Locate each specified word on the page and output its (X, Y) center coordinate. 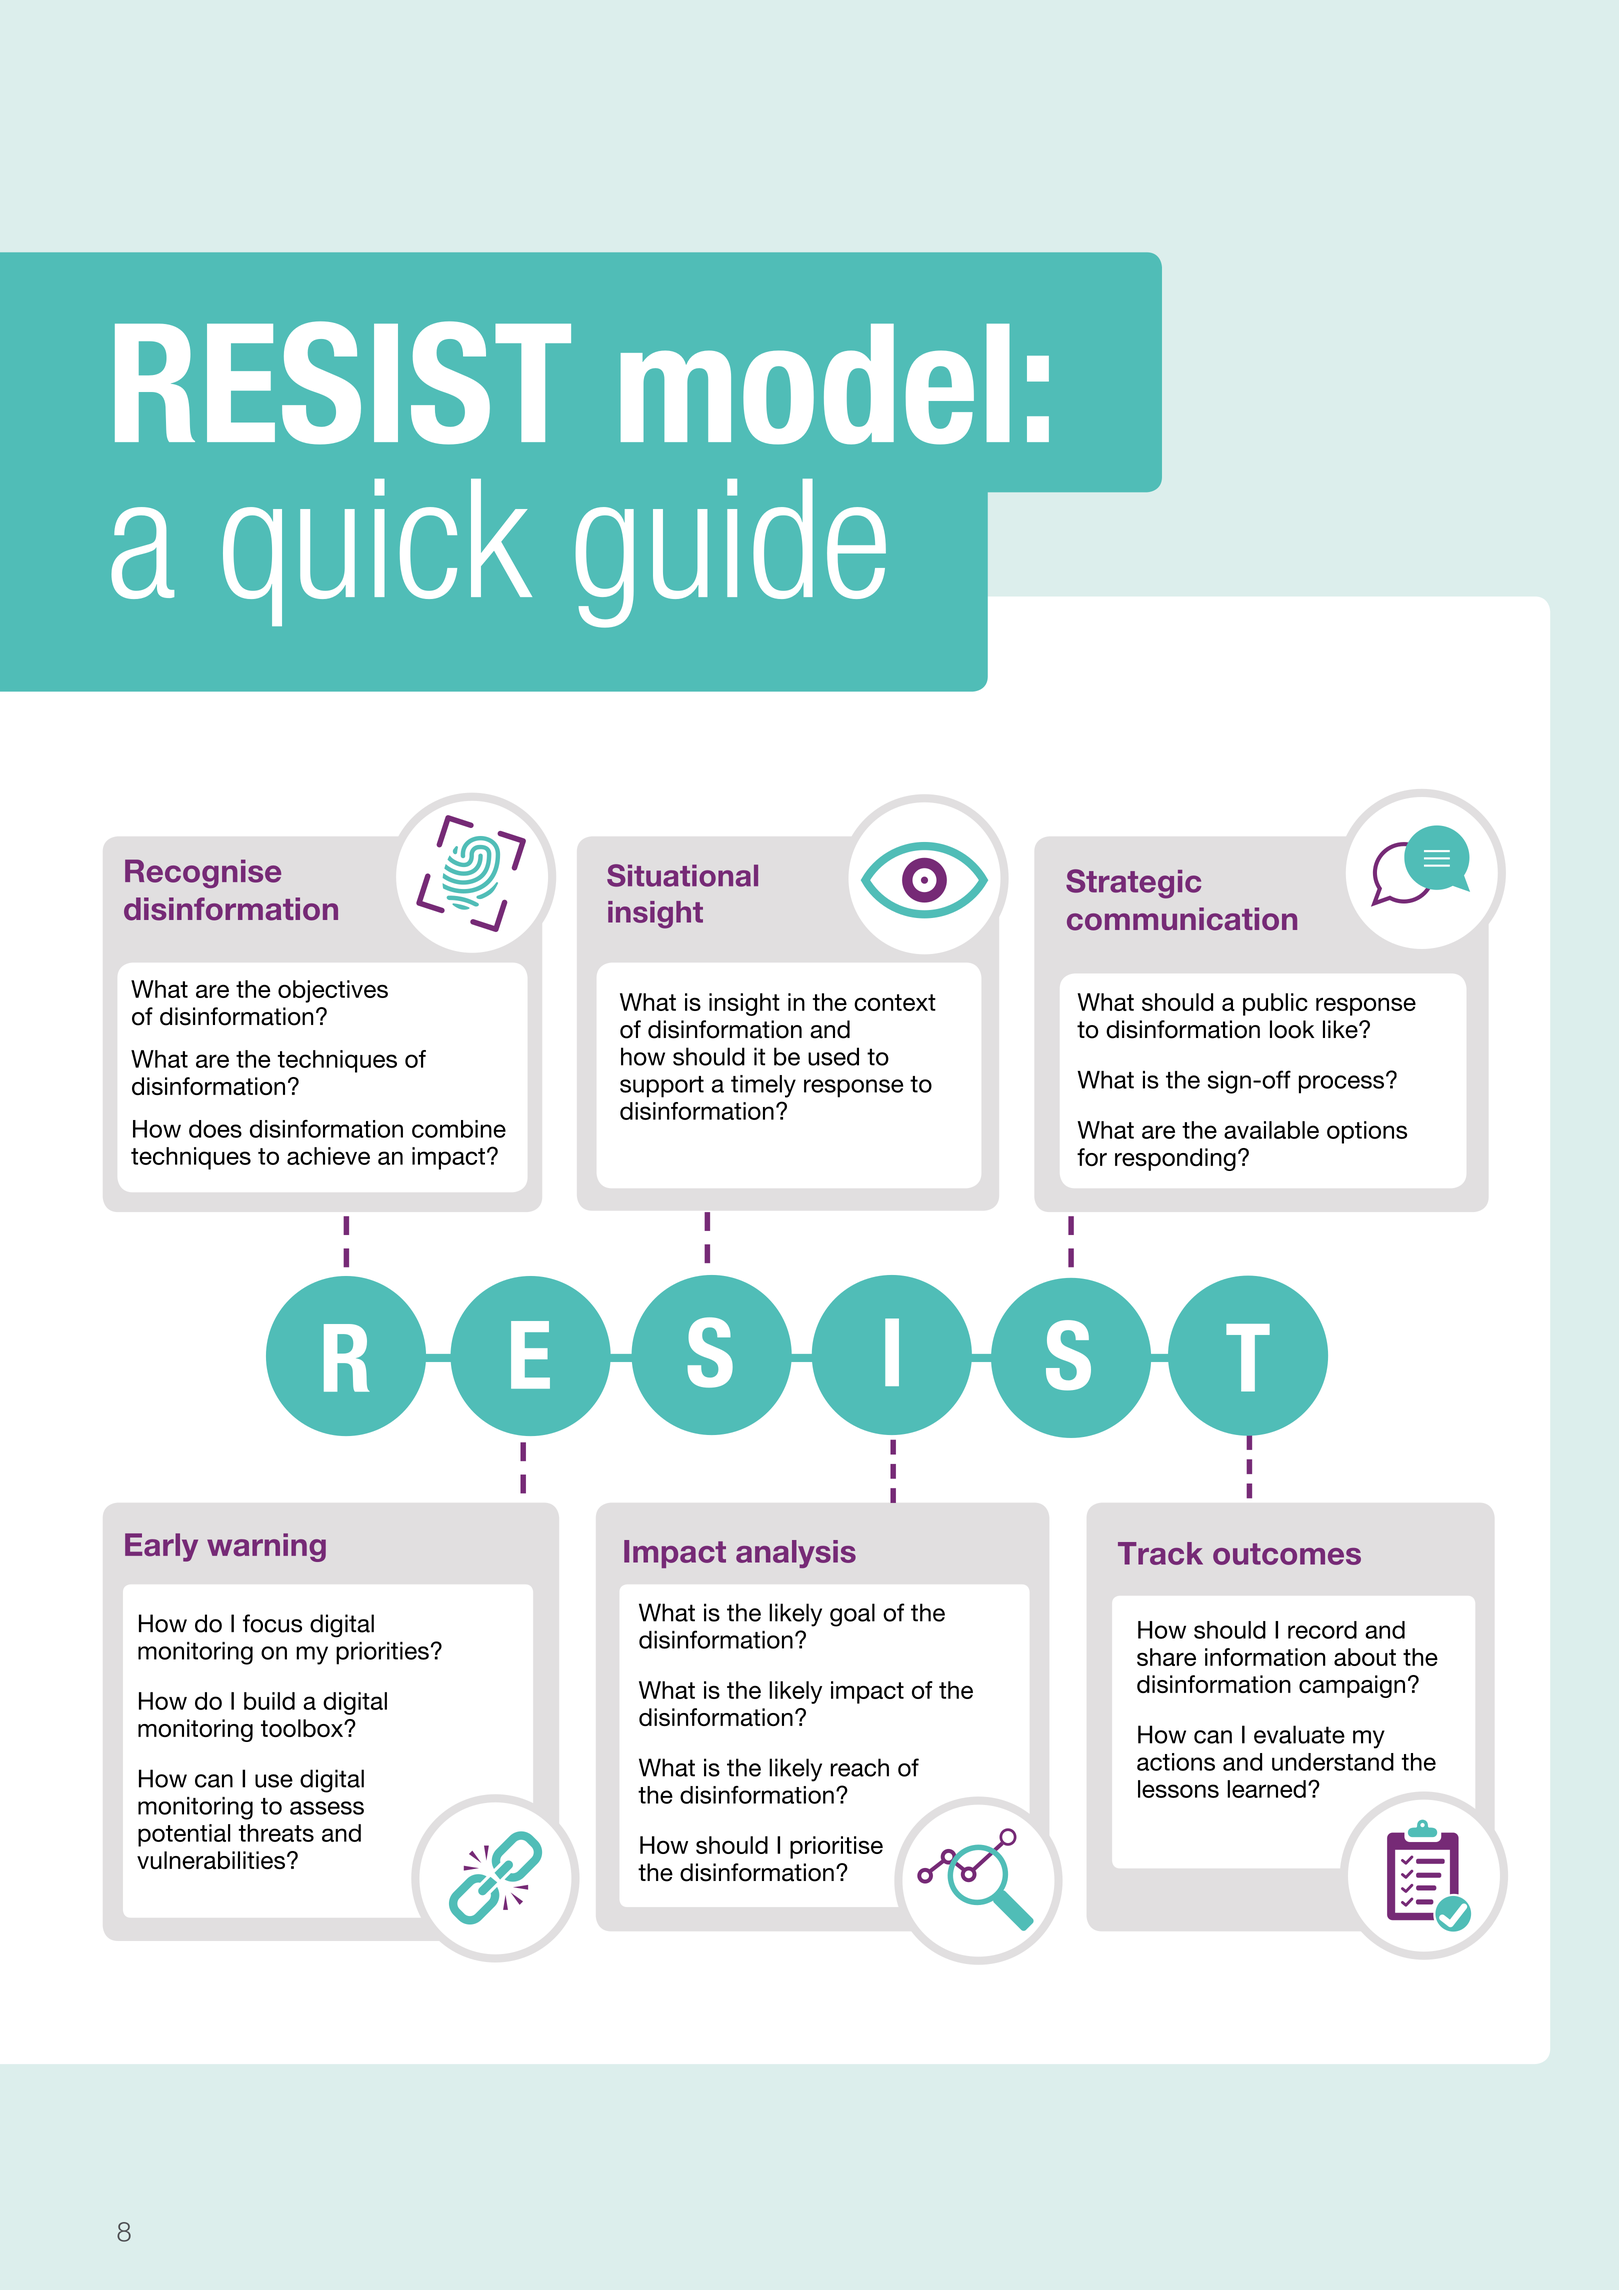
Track (1160, 1553)
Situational (682, 875)
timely (763, 1086)
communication (1182, 919)
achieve (328, 1156)
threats (276, 1833)
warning (266, 1547)
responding (1175, 1159)
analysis (796, 1554)
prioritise (836, 1847)
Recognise (203, 873)
